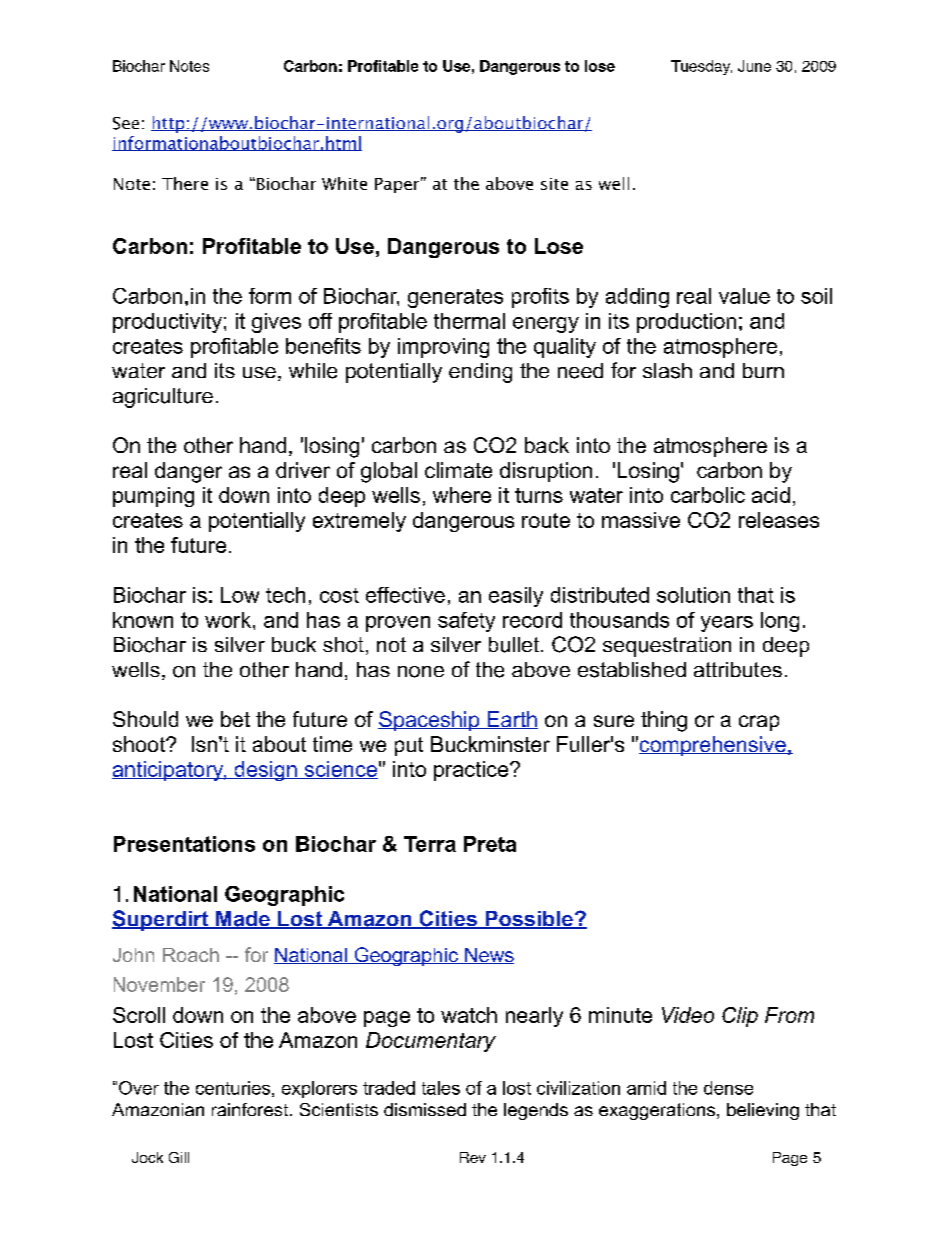 The height and width of the image is (1233, 952). I want to click on work, so click(229, 620).
